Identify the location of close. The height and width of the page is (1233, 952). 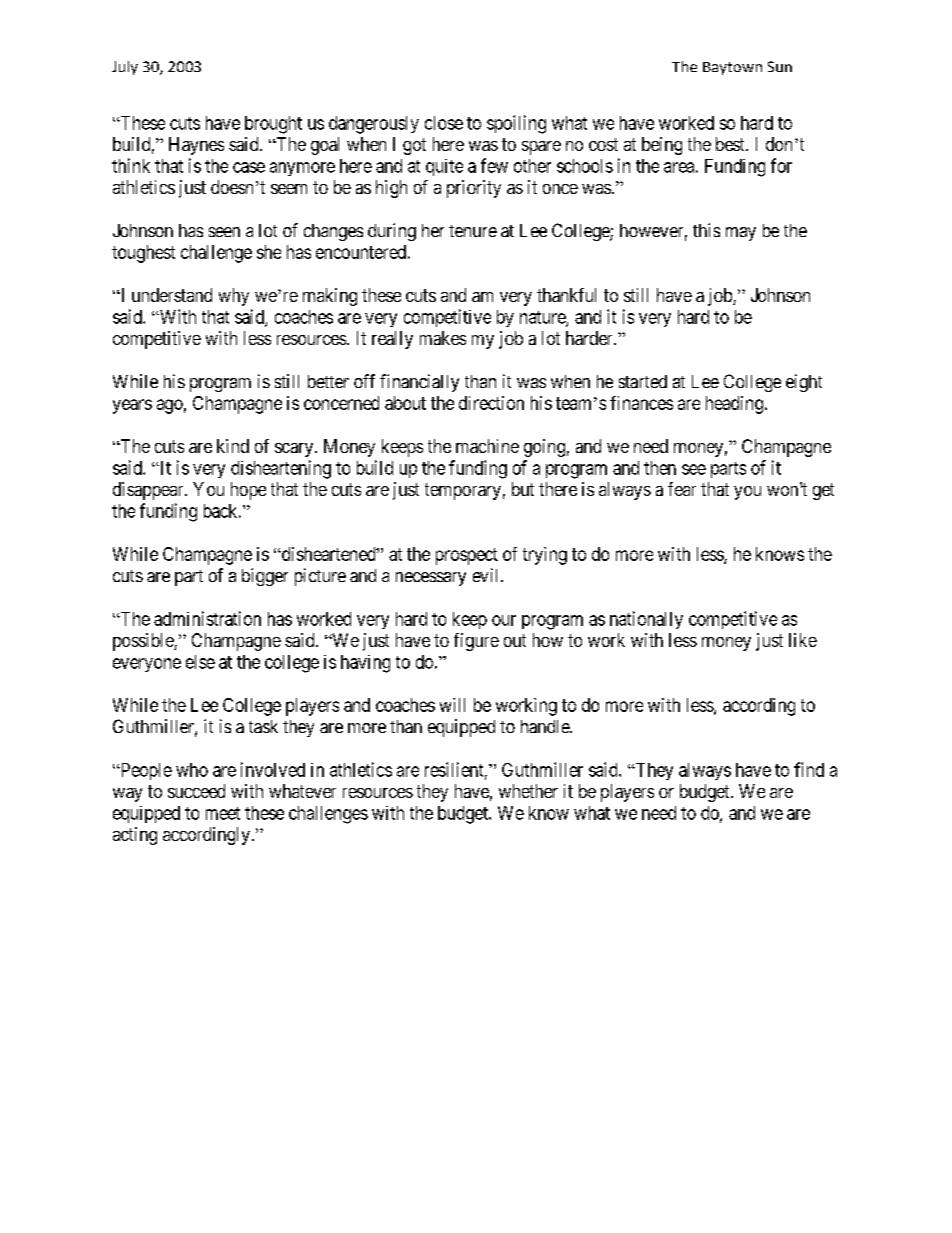
(444, 123).
